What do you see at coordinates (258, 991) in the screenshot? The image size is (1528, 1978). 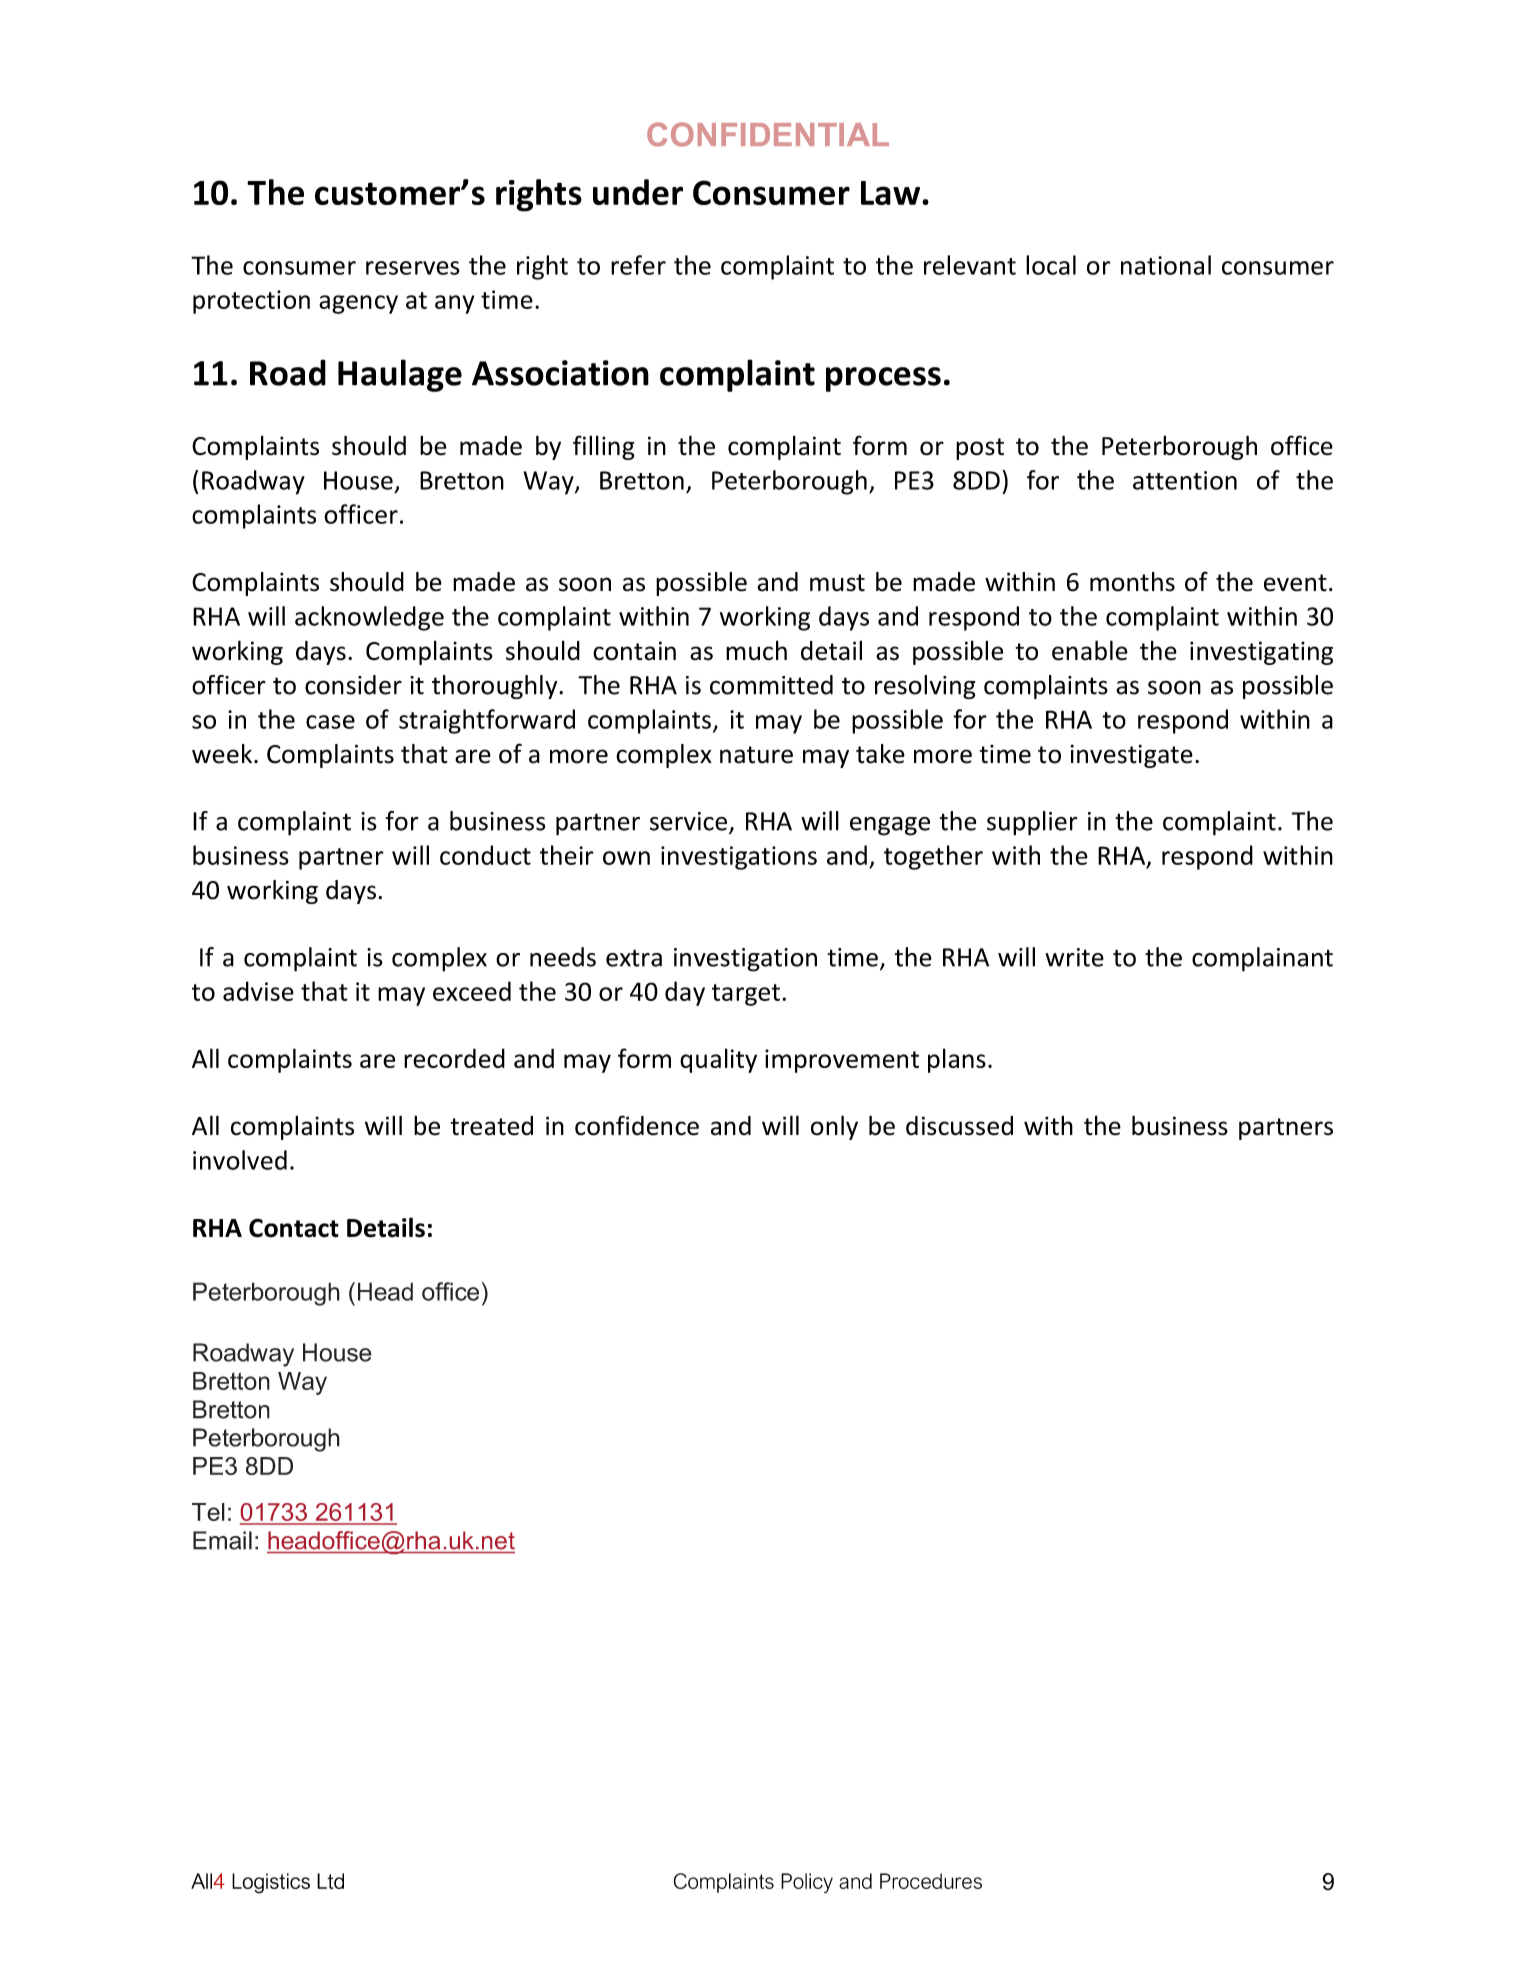 I see `advise` at bounding box center [258, 991].
